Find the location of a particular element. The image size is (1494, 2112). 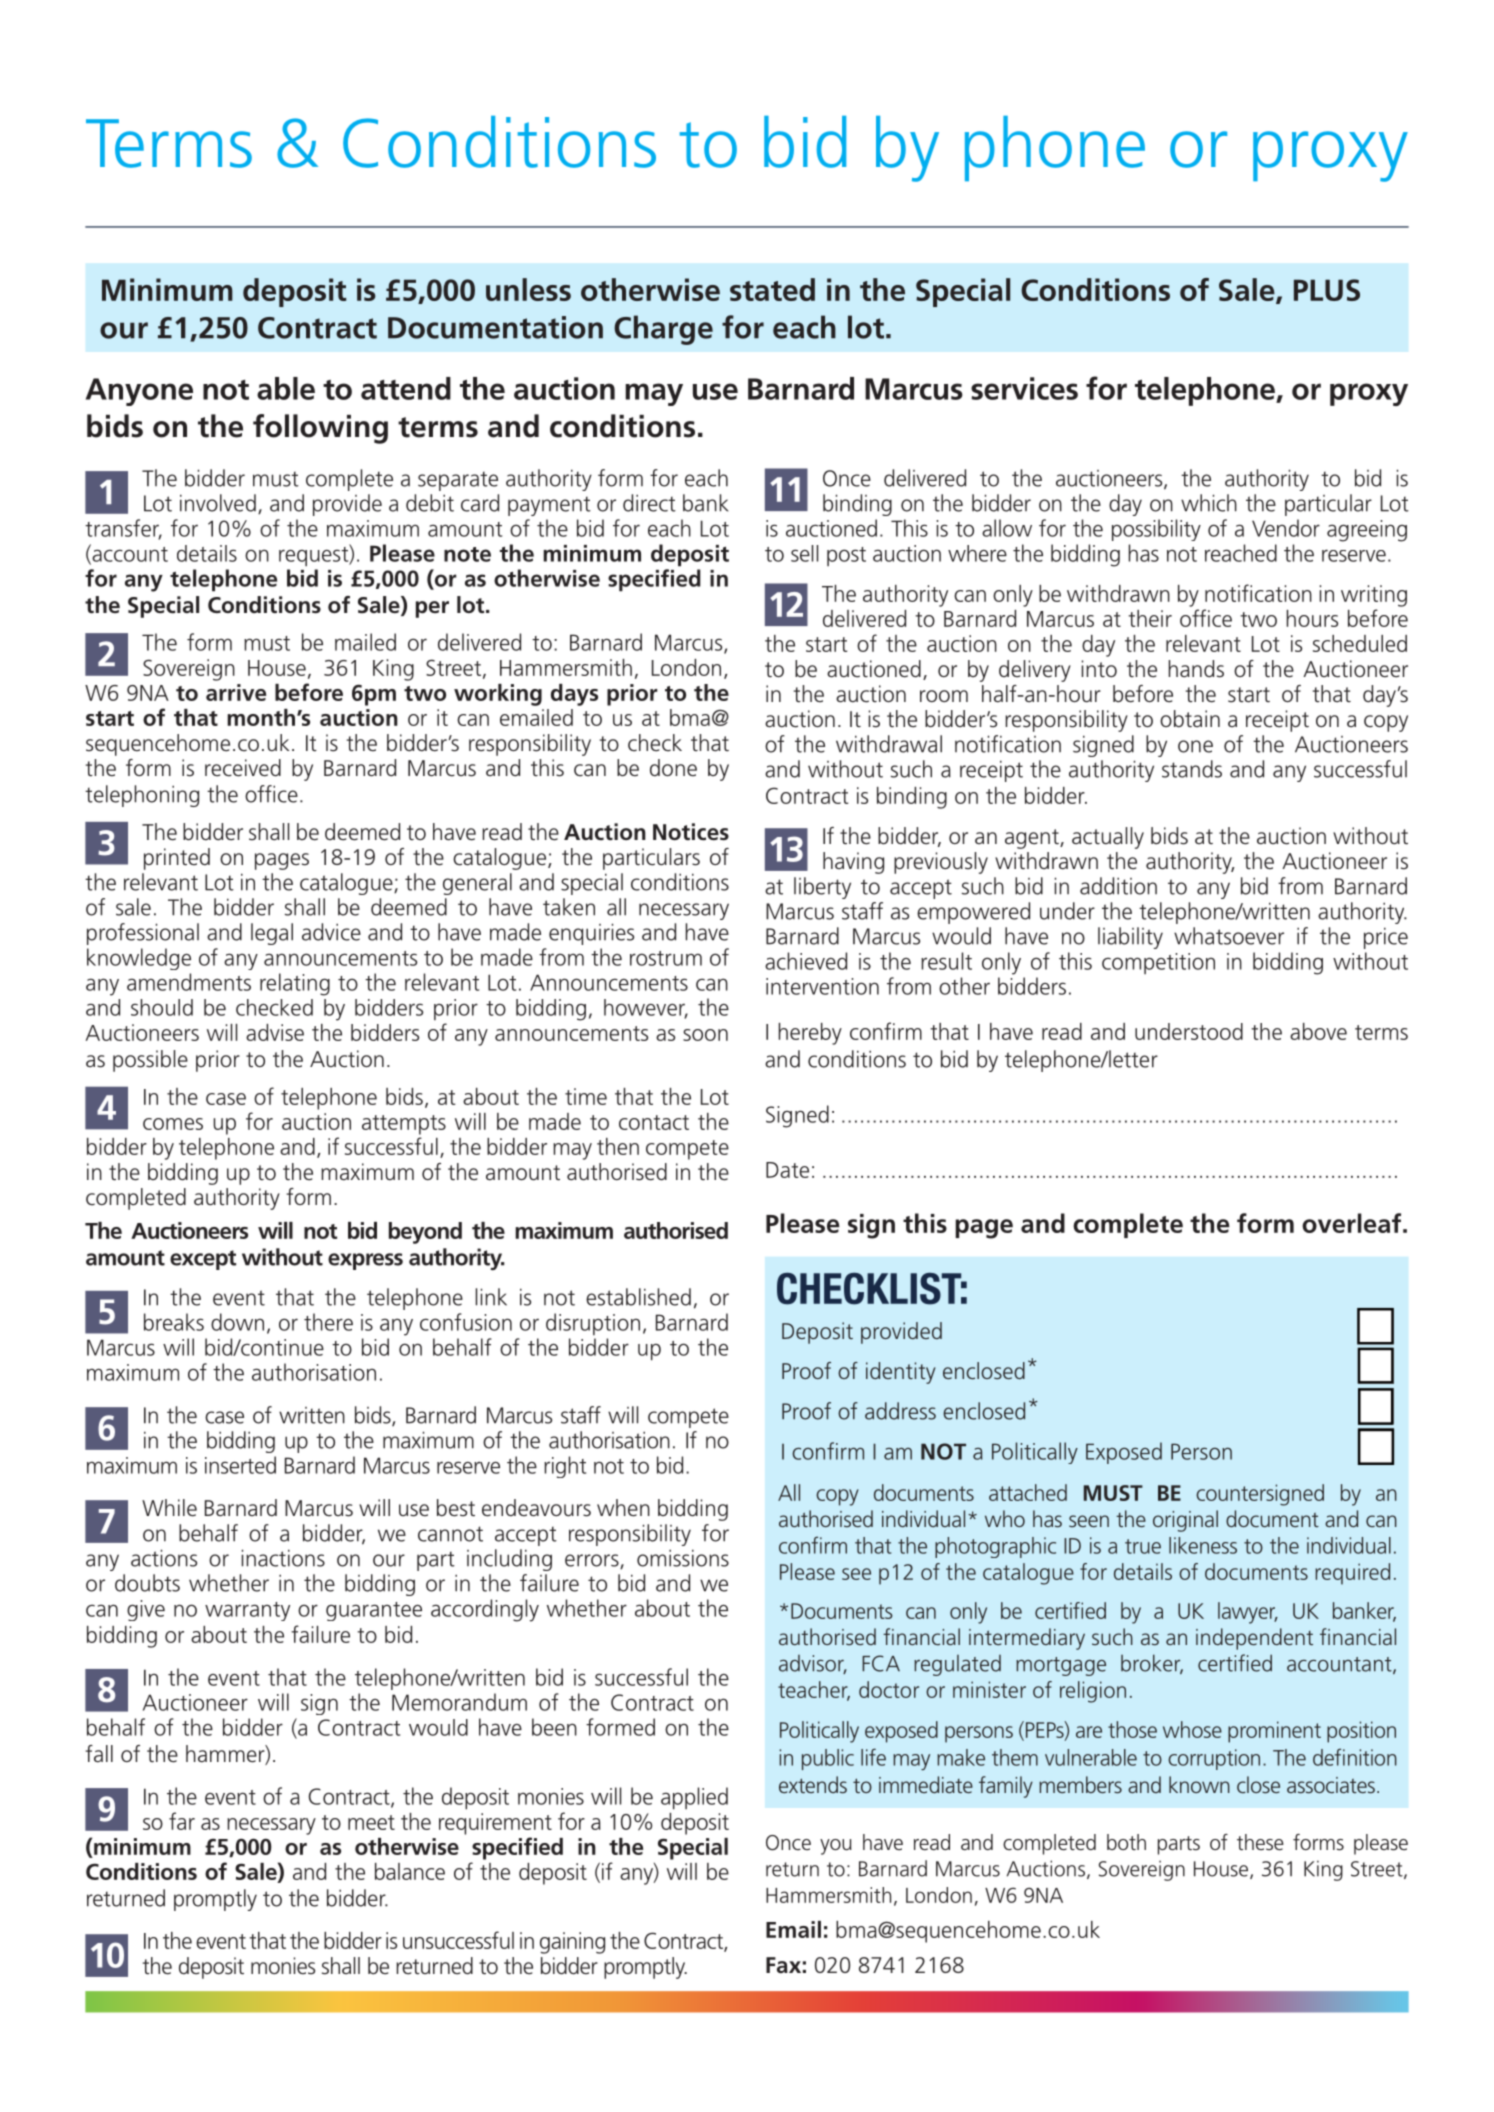

PLUS is located at coordinates (1327, 290).
